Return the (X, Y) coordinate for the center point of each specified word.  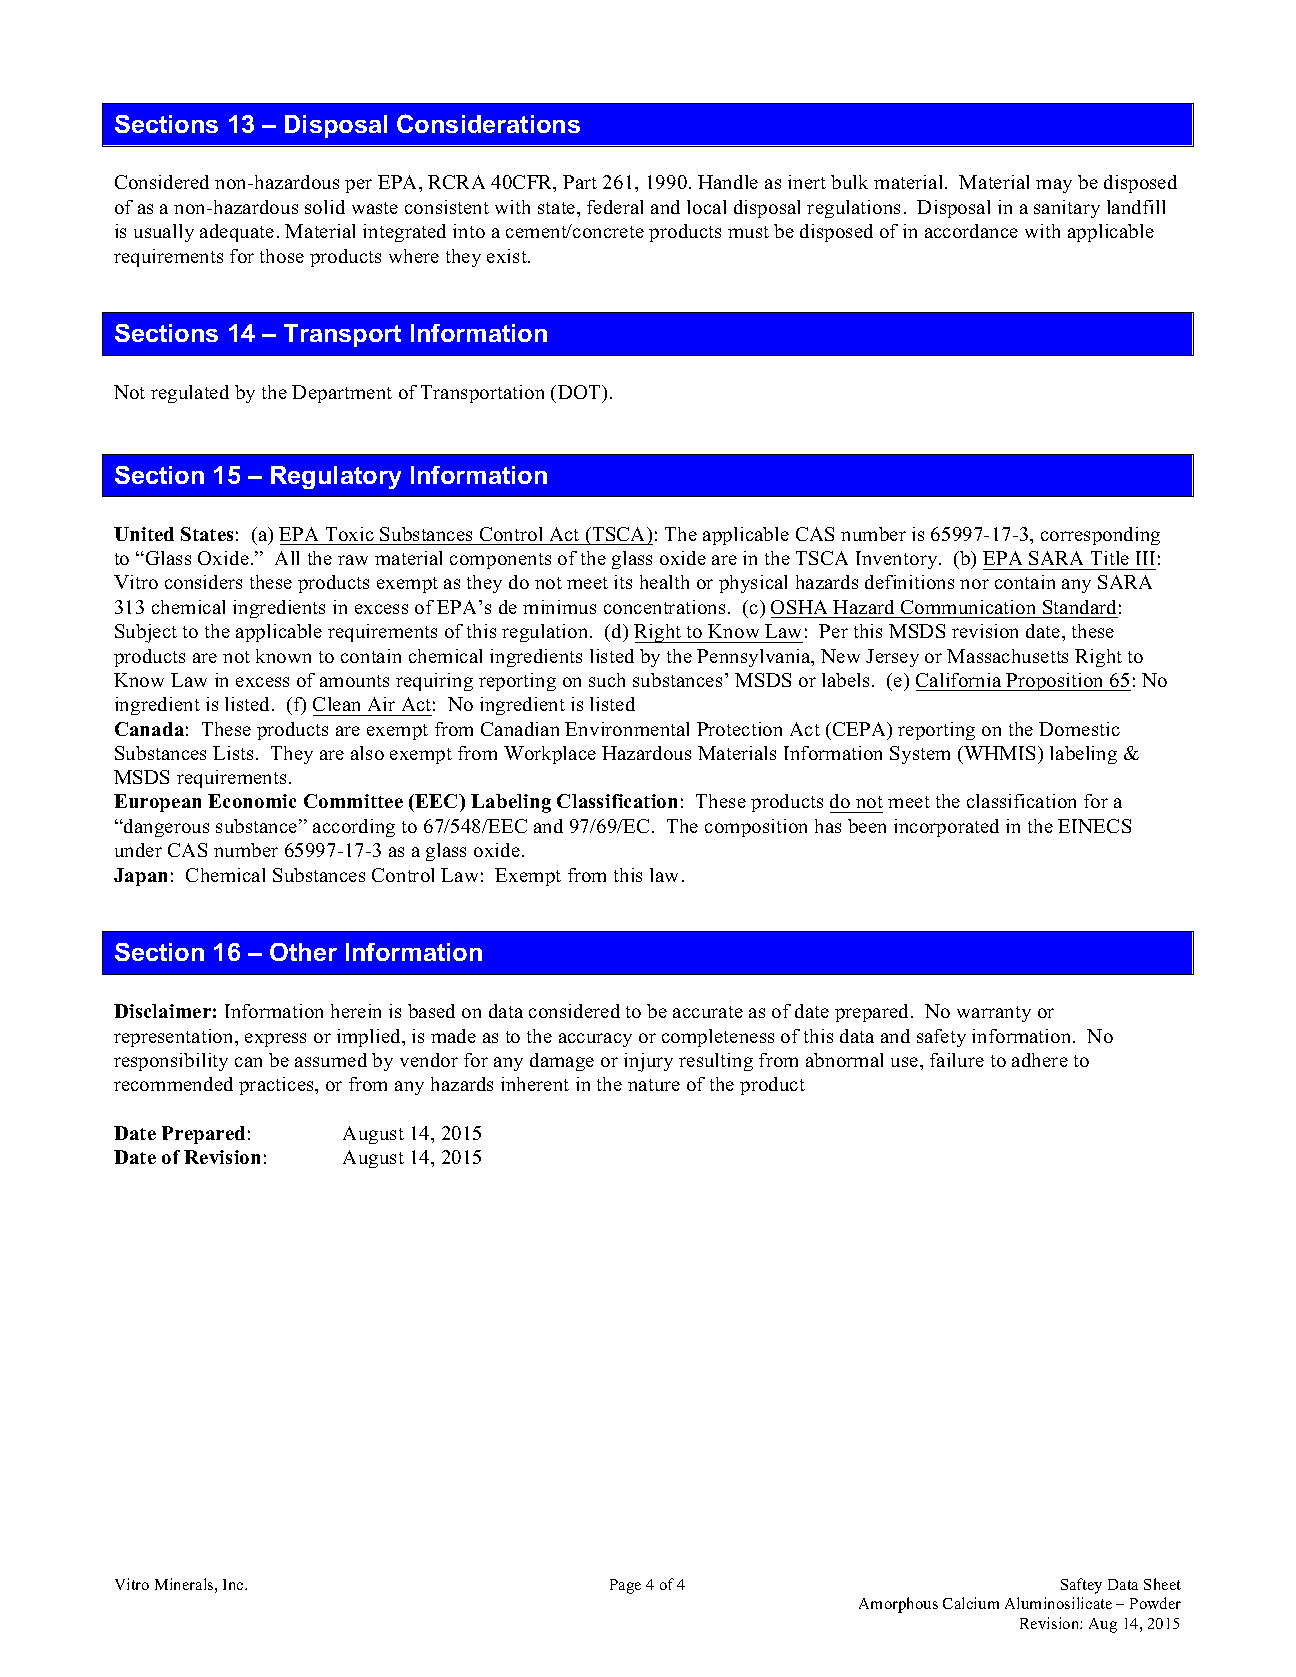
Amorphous (898, 1605)
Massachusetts (1007, 656)
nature (654, 1085)
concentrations (664, 607)
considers (203, 582)
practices (277, 1086)
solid (325, 207)
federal (615, 207)
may (1054, 186)
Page (625, 1586)
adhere (1040, 1060)
